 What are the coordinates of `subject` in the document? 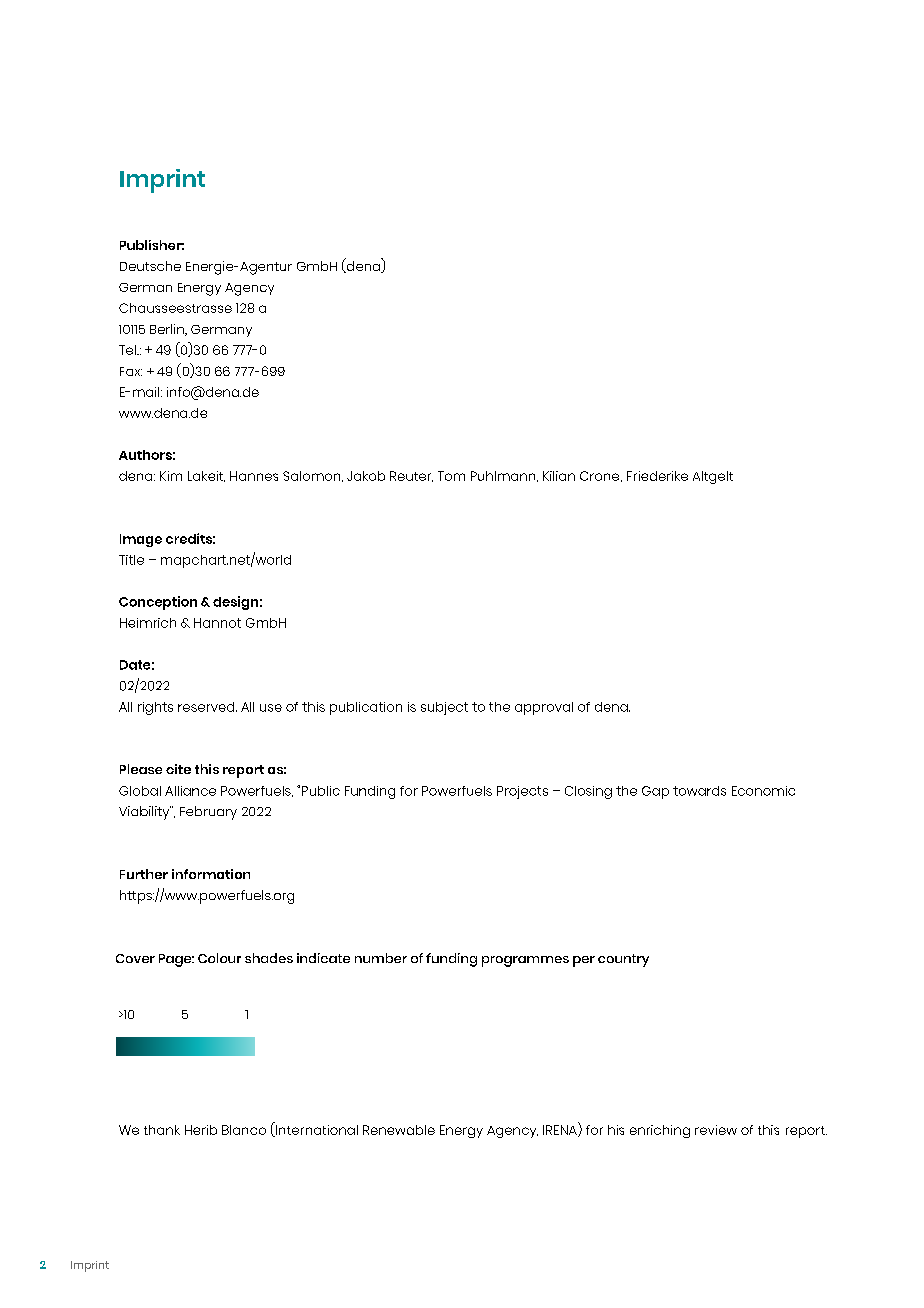 It's located at (444, 708).
